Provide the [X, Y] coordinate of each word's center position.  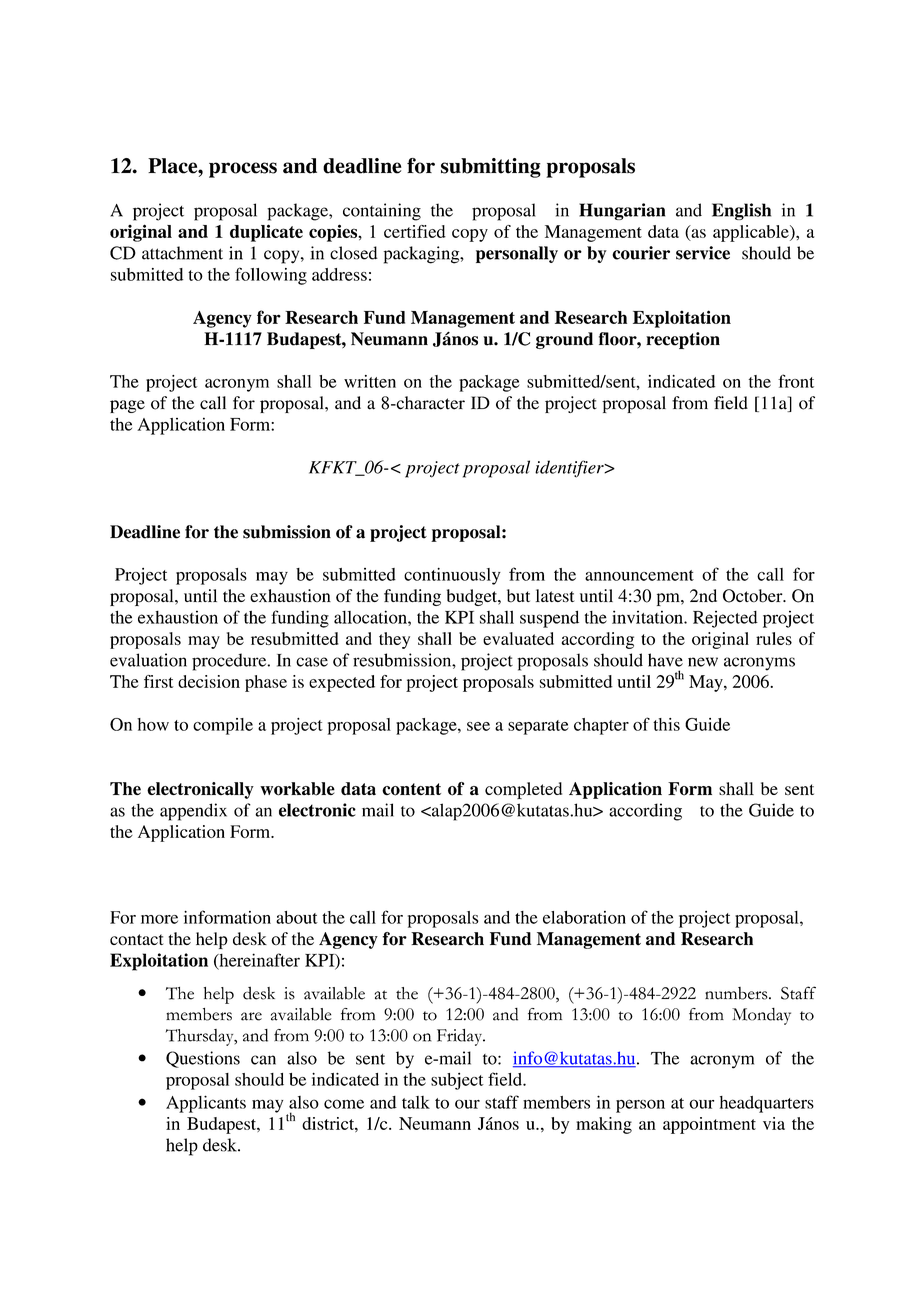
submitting [491, 168]
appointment [709, 1125]
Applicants [206, 1104]
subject [457, 1081]
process [243, 170]
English [741, 211]
